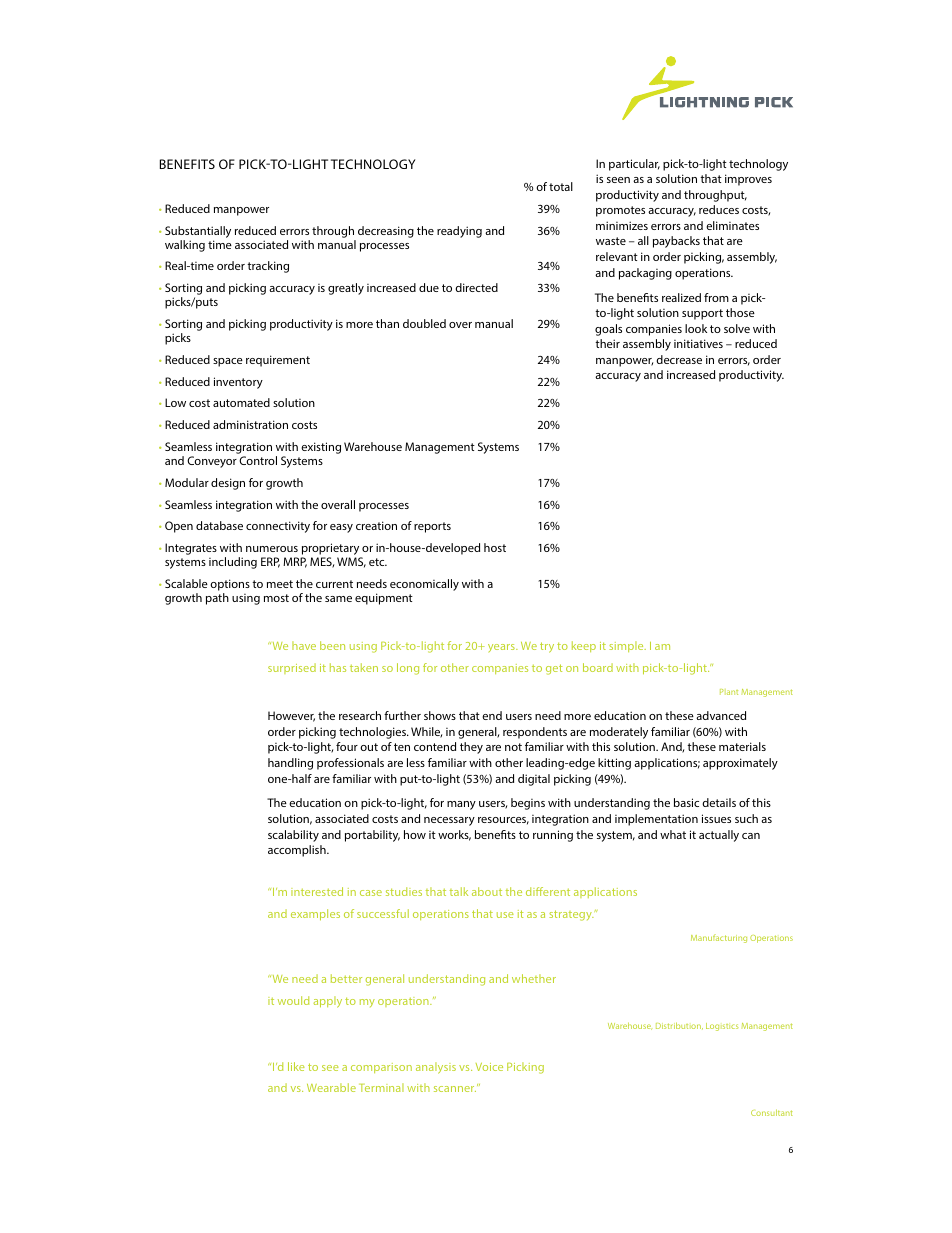  I want to click on readying, so click(459, 232).
